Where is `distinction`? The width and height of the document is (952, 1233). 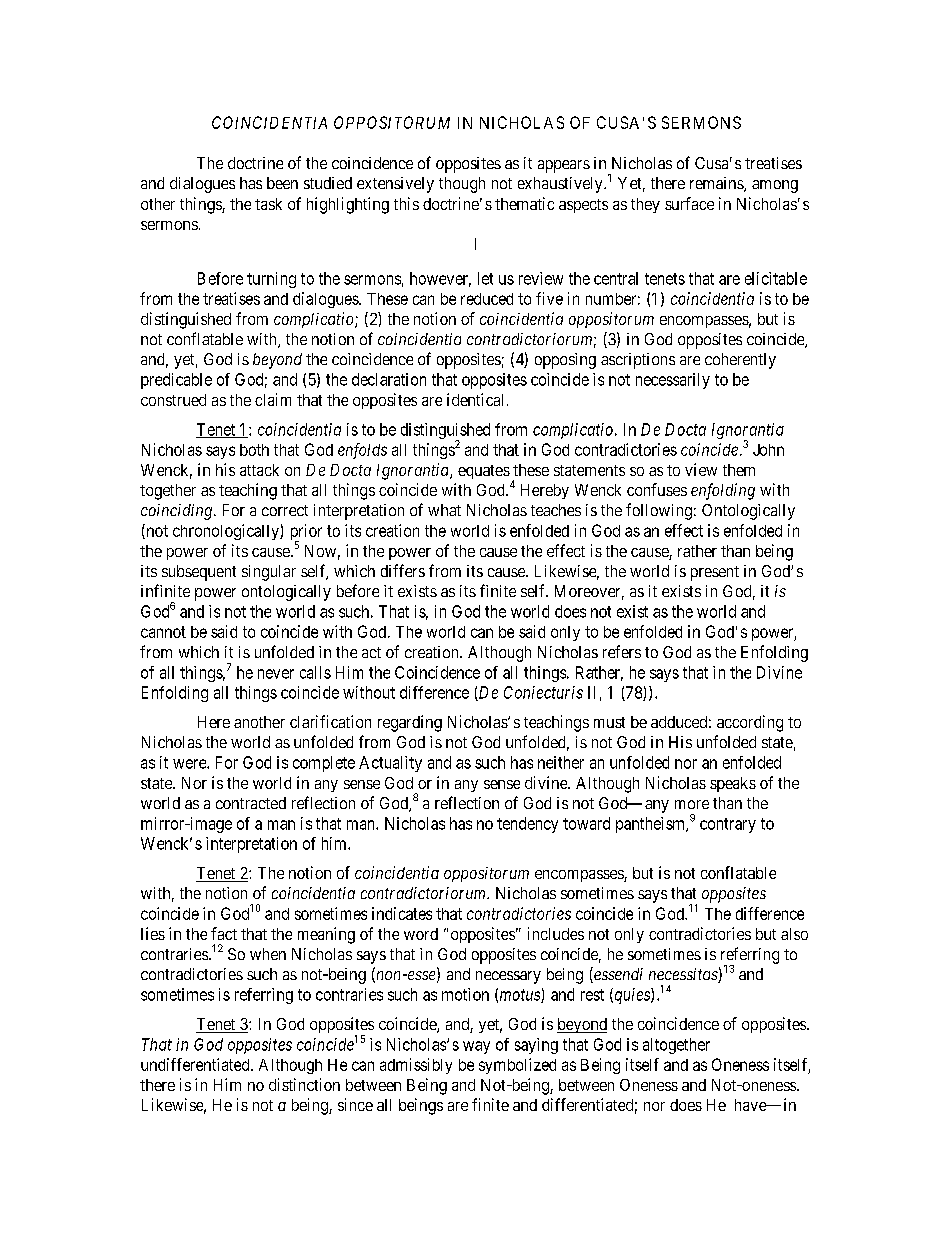
distinction is located at coordinates (304, 1084).
